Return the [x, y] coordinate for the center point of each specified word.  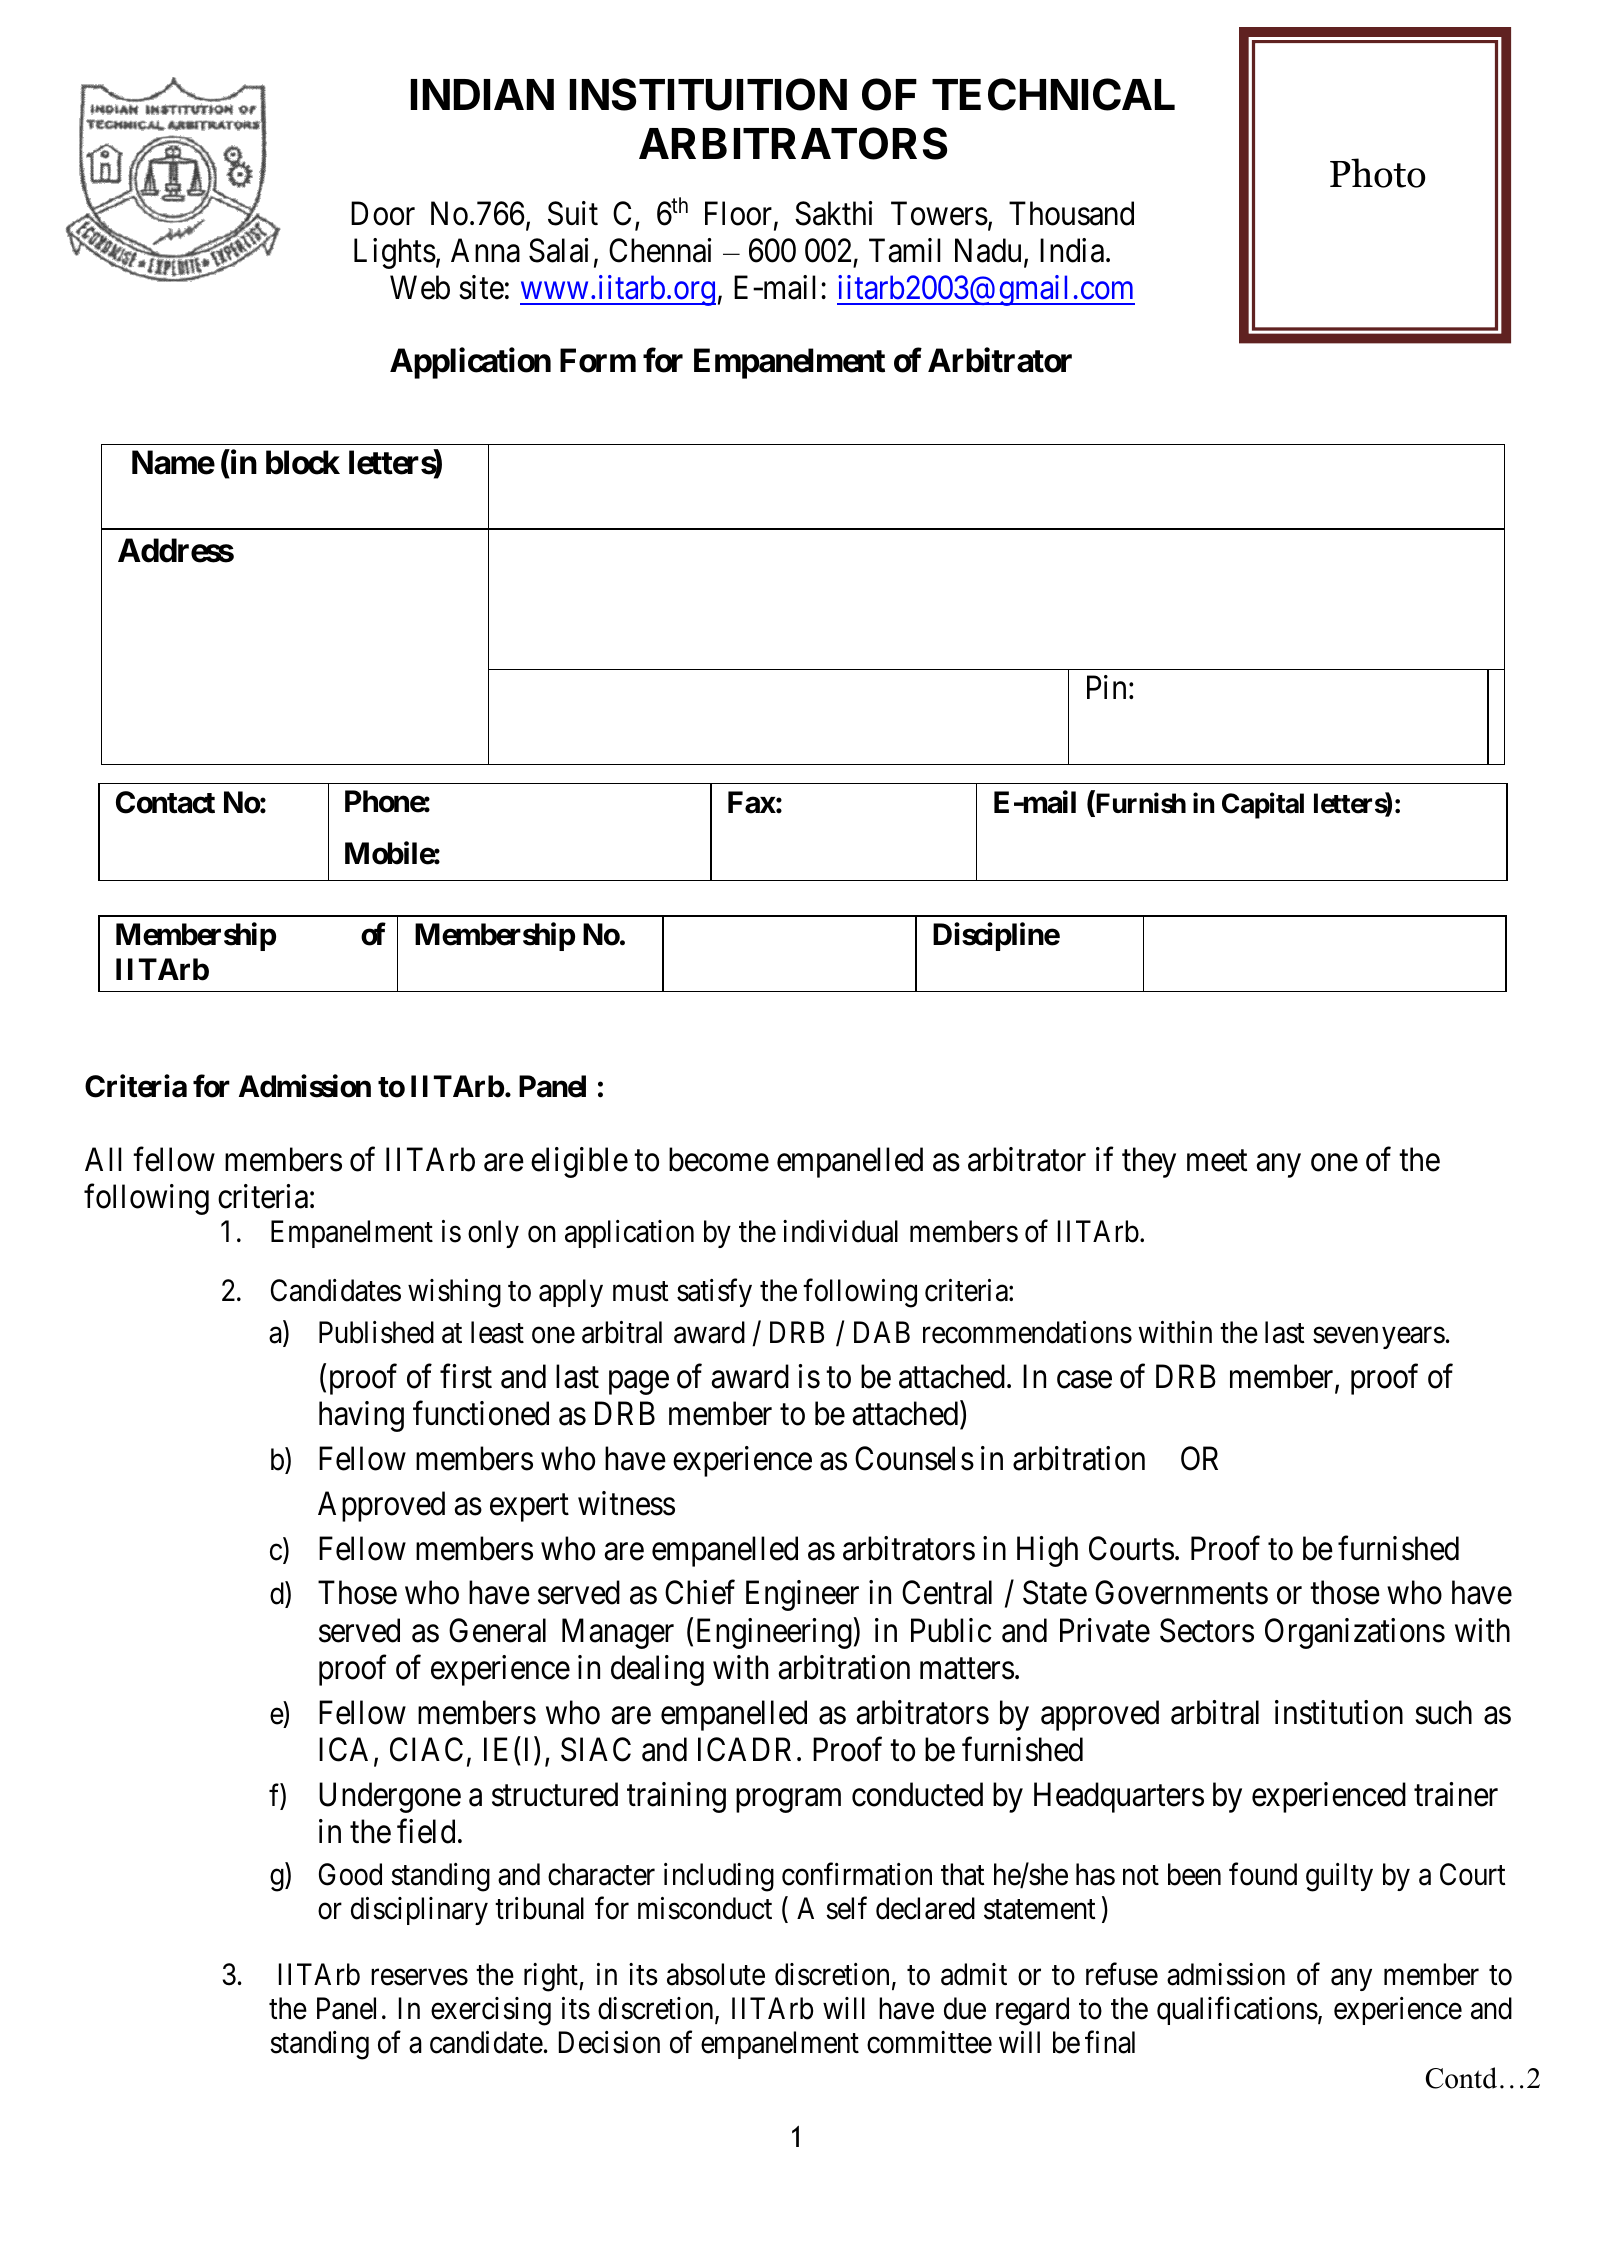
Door [383, 214]
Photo [1378, 173]
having [361, 1416]
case [1084, 1380]
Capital [1263, 806]
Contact [165, 802]
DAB [882, 1332]
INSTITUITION [708, 94]
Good [350, 1874]
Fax [752, 802]
